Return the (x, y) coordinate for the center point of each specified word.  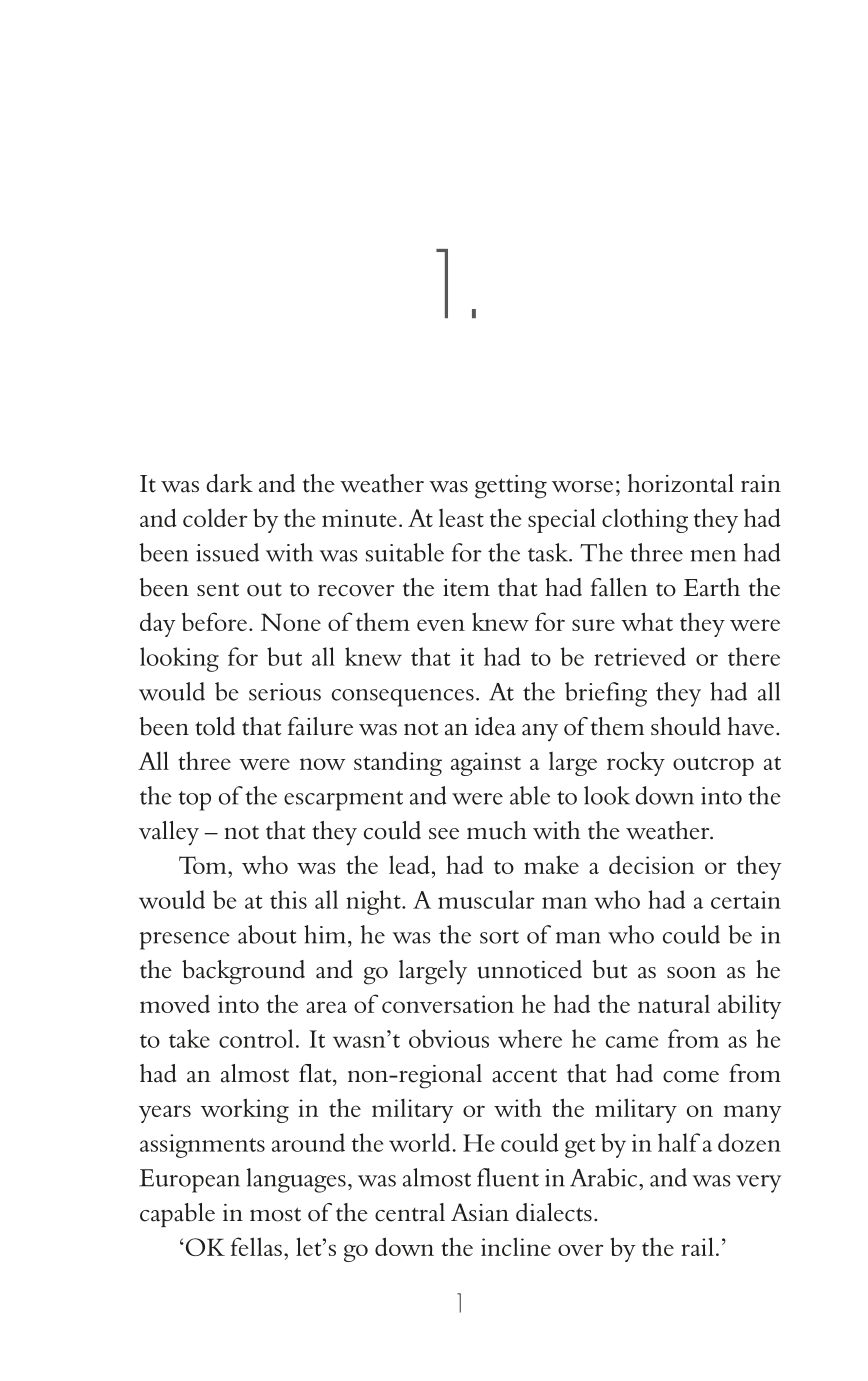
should (686, 726)
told (215, 726)
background (243, 972)
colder (215, 517)
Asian (480, 1212)
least (461, 518)
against (486, 764)
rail (697, 1246)
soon (691, 972)
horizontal (681, 483)
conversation (448, 1004)
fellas (256, 1246)
